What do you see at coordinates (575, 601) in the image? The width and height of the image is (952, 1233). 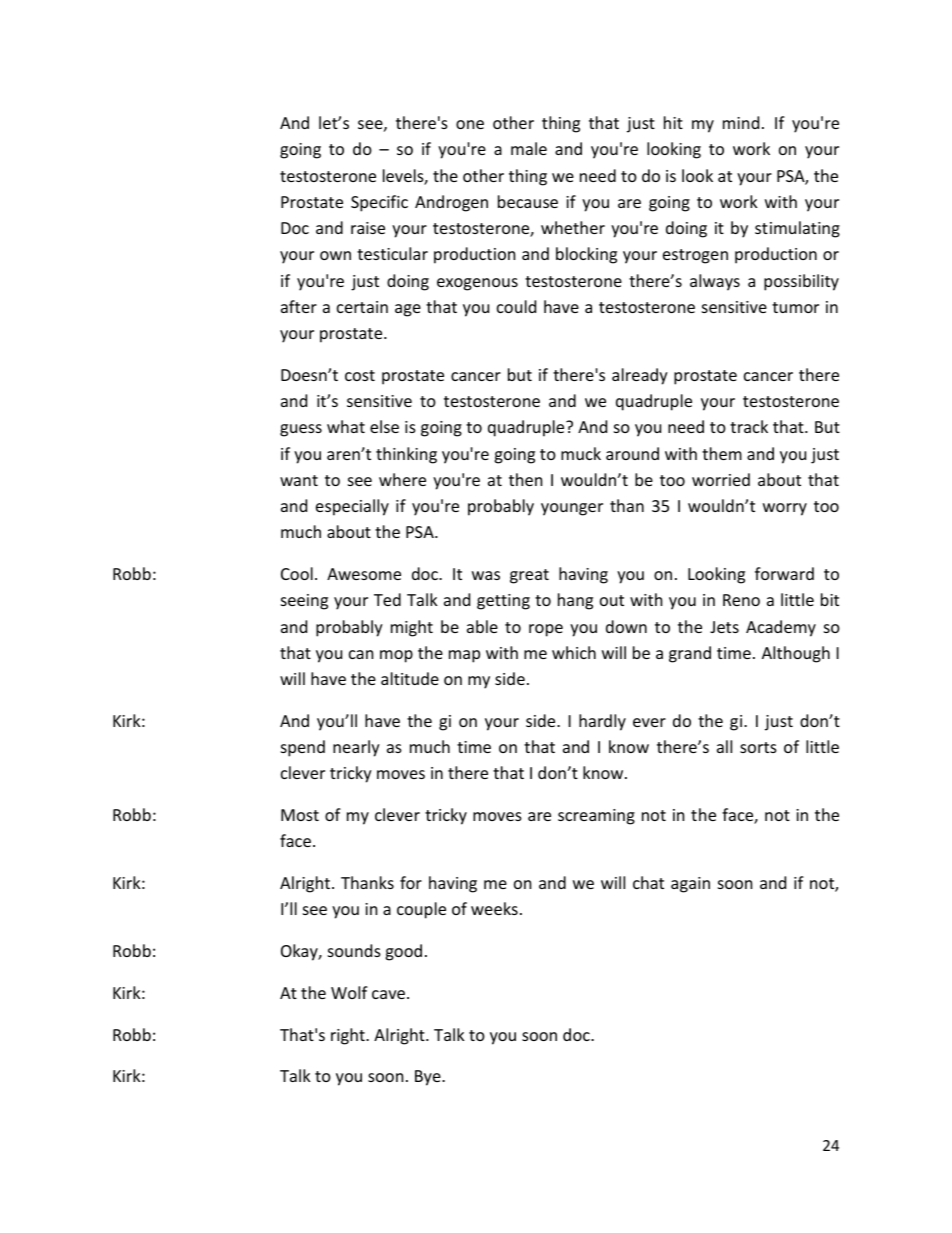 I see `hang` at bounding box center [575, 601].
